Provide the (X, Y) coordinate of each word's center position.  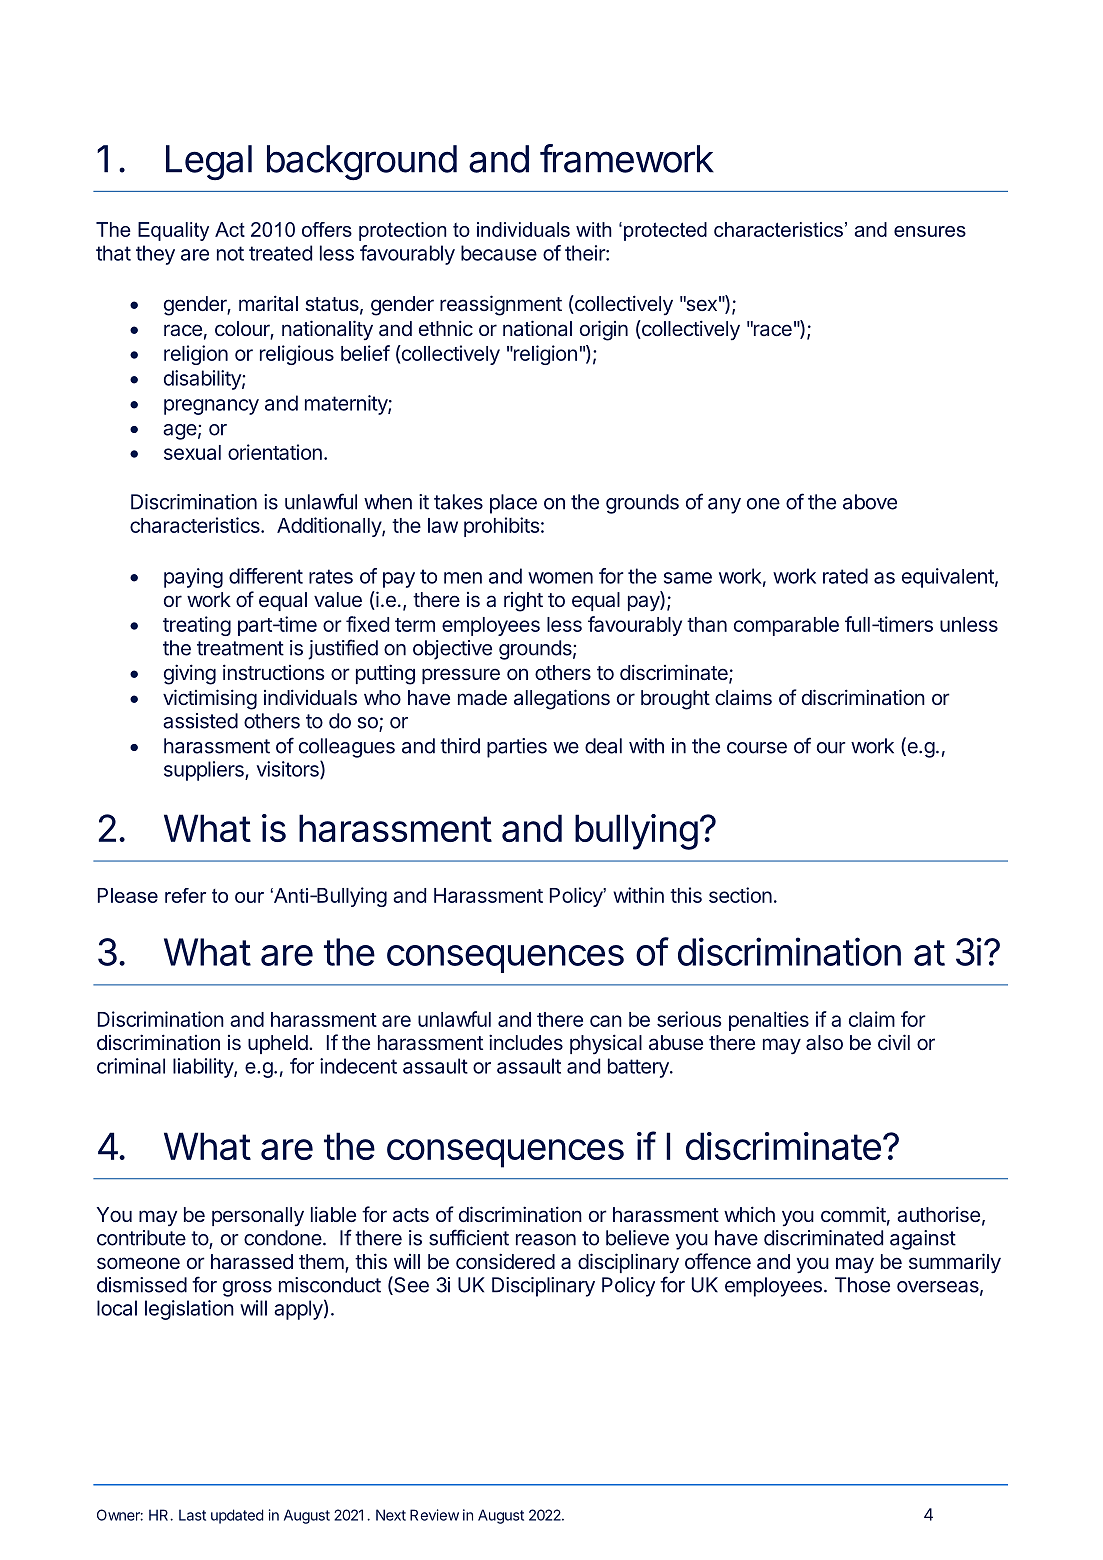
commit (853, 1214)
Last (192, 1515)
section (740, 895)
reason (546, 1240)
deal (603, 746)
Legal (209, 162)
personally (258, 1216)
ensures (930, 231)
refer (185, 895)
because (499, 253)
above (870, 502)
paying (193, 578)
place (513, 504)
